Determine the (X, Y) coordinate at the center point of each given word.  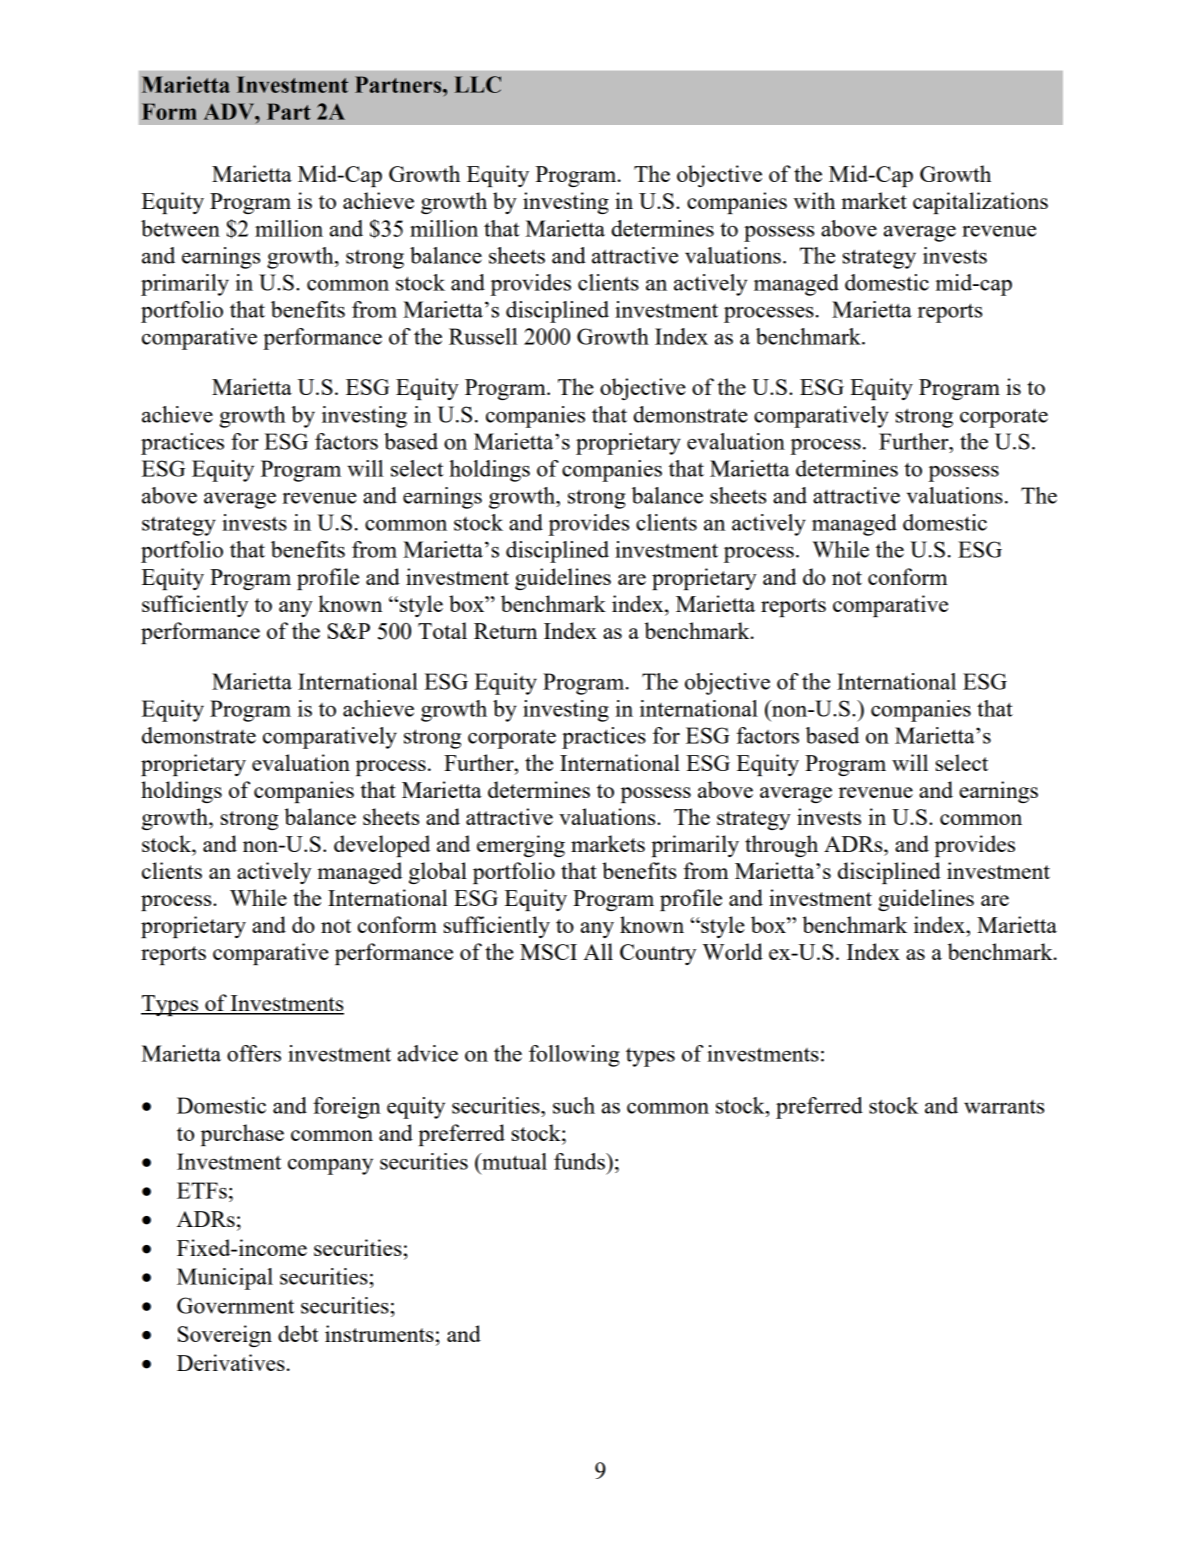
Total (442, 630)
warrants (1004, 1107)
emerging (521, 846)
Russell (483, 336)
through (781, 846)
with (814, 200)
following (574, 1056)
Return (505, 631)
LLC (477, 84)
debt (298, 1333)
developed (382, 846)
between (180, 228)
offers (254, 1053)
